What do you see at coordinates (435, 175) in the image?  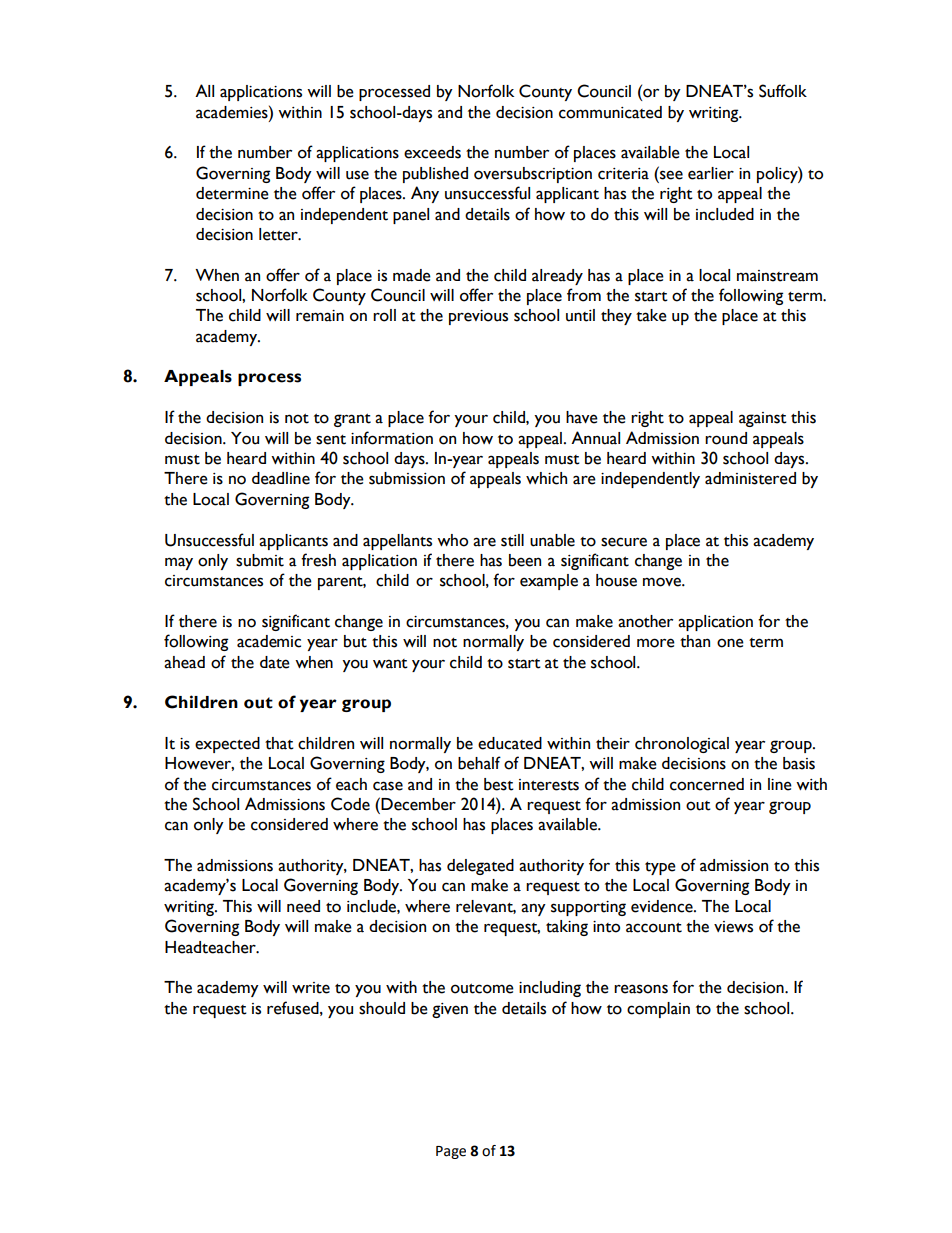 I see `published` at bounding box center [435, 175].
